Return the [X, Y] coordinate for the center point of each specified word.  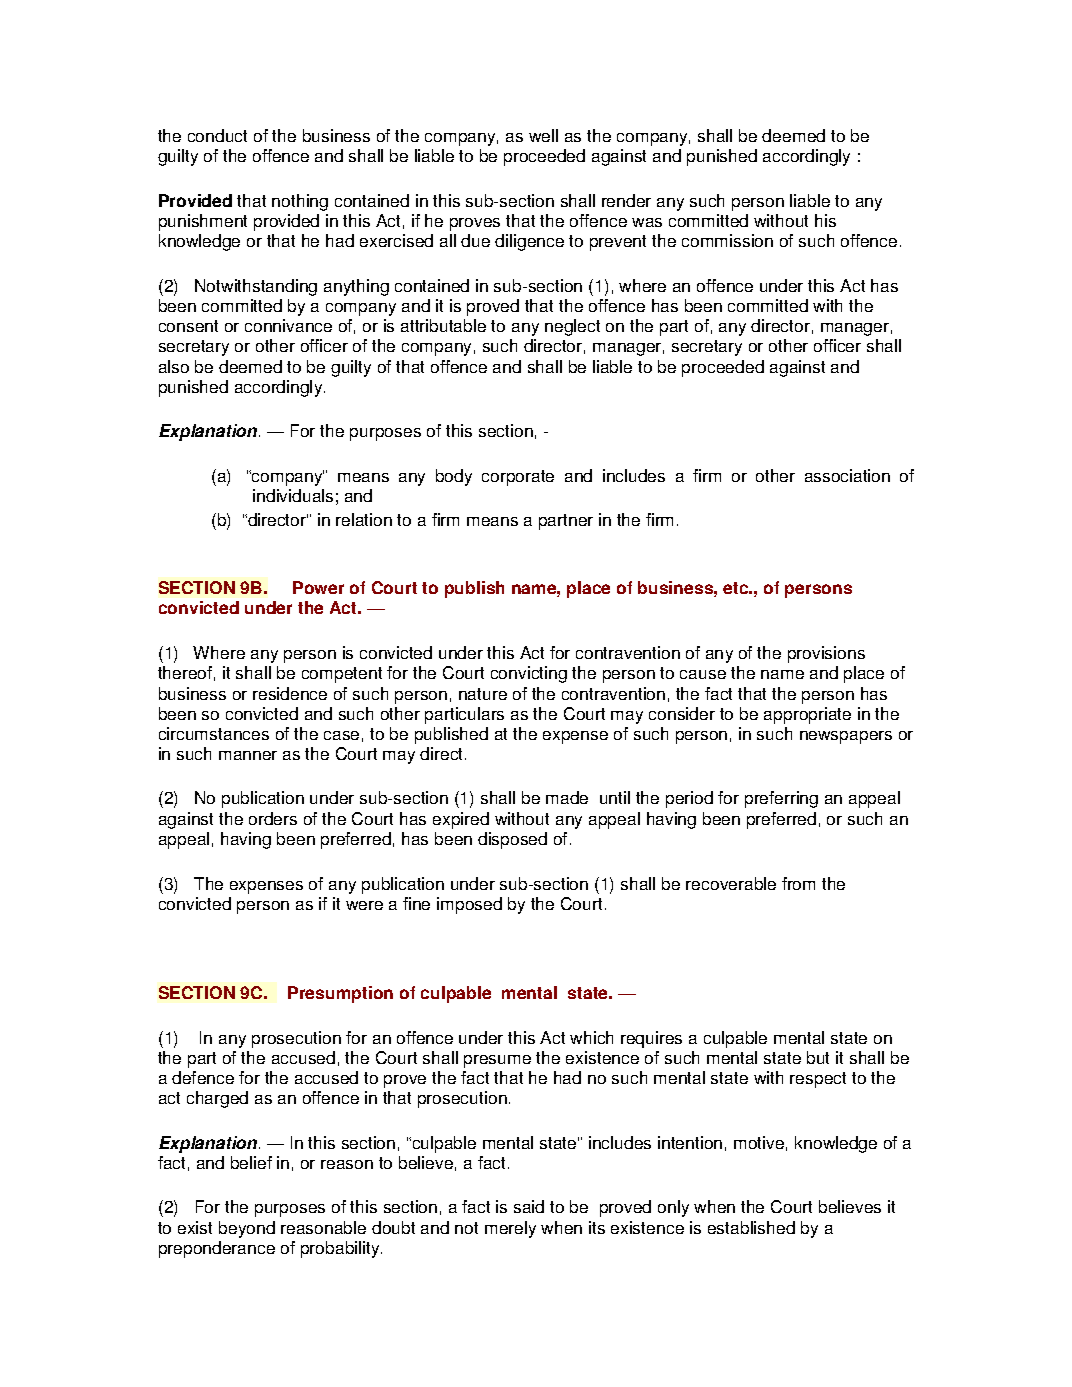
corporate [518, 478]
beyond [247, 1229]
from [798, 883]
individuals [293, 495]
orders [273, 818]
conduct [217, 135]
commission [727, 240]
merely [510, 1229]
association [847, 475]
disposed [512, 840]
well [543, 135]
